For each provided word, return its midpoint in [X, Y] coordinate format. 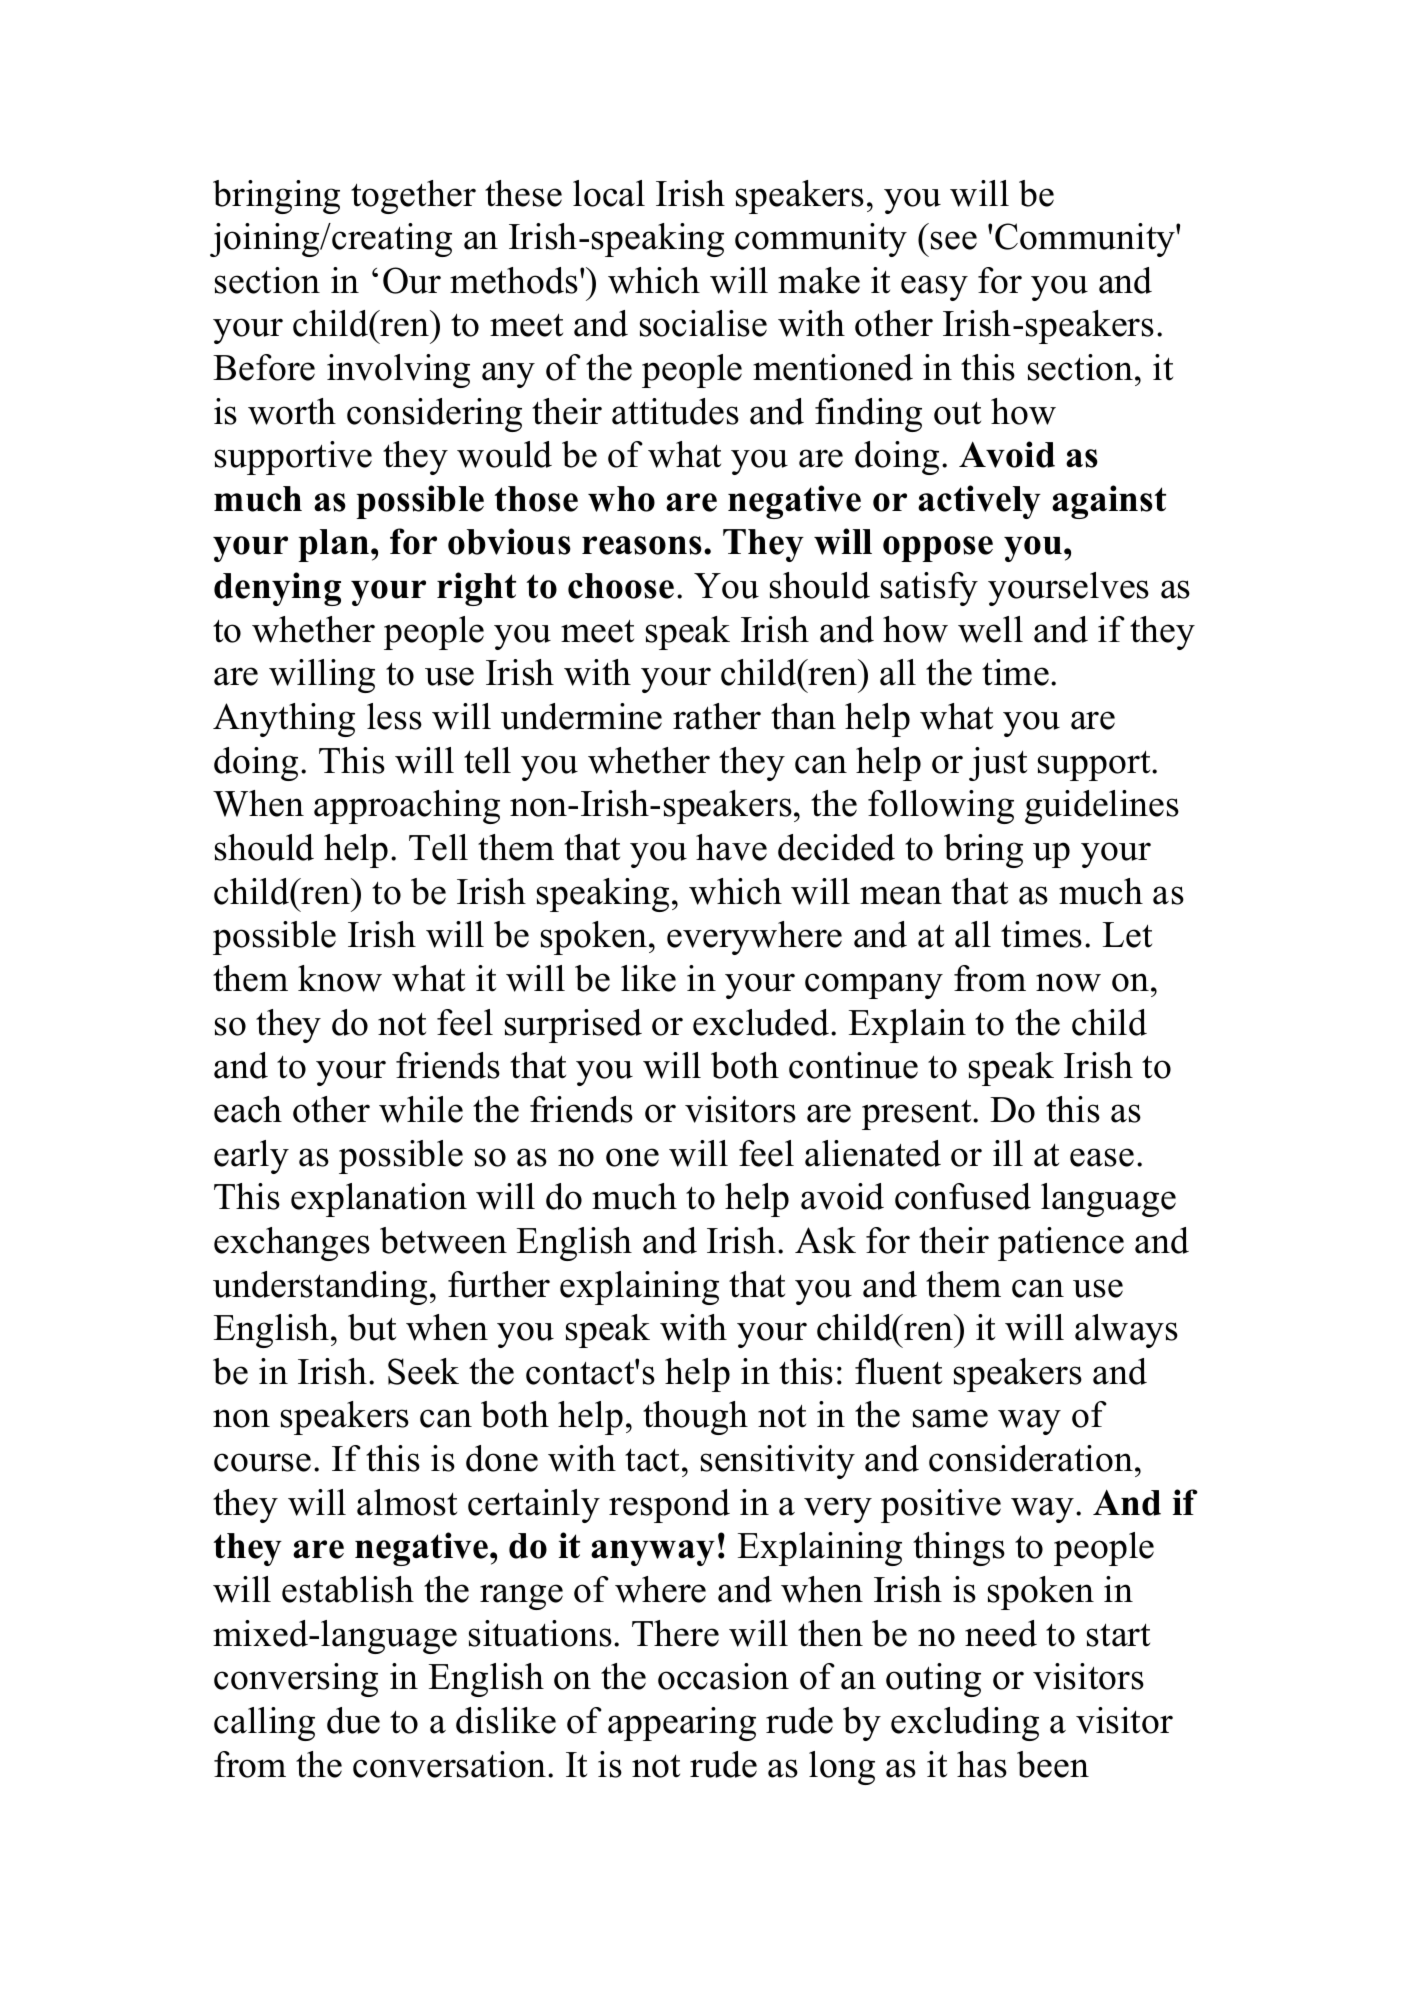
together [413, 197]
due [353, 1720]
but [372, 1327]
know [340, 978]
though [695, 1418]
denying [277, 589]
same [950, 1418]
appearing [682, 1724]
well [990, 629]
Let [1127, 935]
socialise [703, 323]
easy [934, 288]
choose [621, 586]
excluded [762, 1022]
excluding [965, 1724]
